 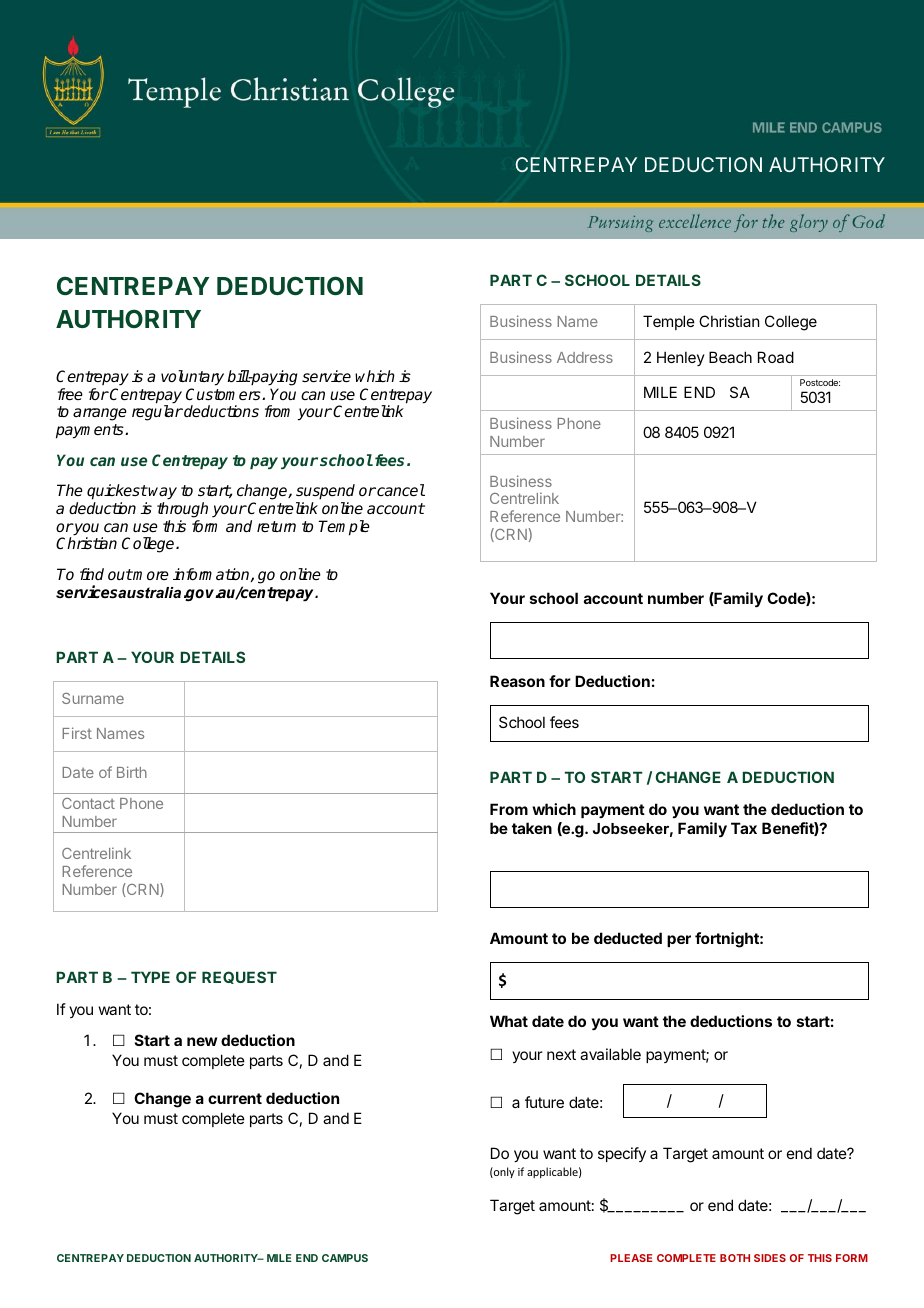 I want to click on Address, so click(x=585, y=357).
